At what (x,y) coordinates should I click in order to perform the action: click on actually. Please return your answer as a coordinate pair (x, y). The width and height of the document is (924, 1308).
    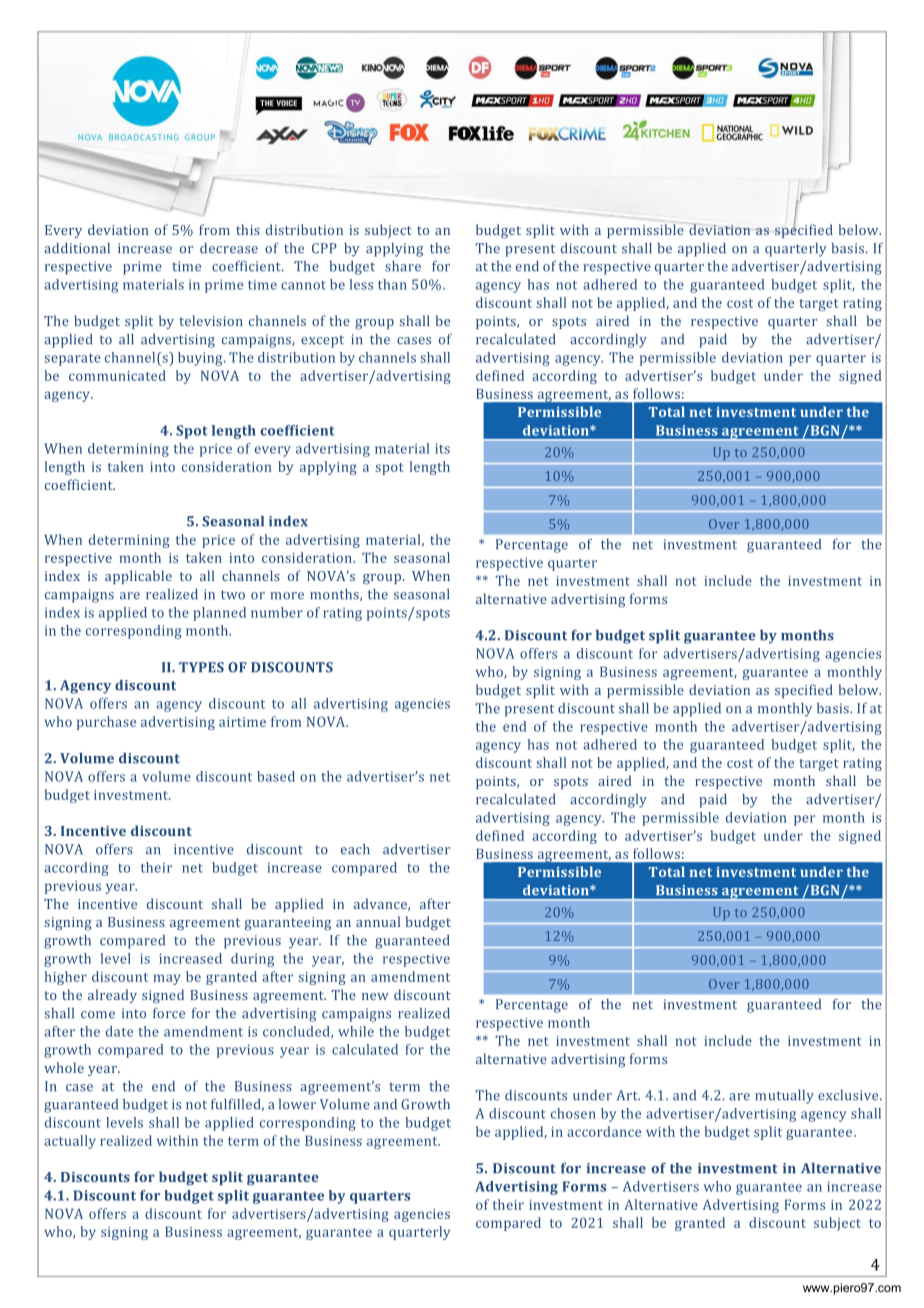
    Looking at the image, I should click on (70, 1142).
